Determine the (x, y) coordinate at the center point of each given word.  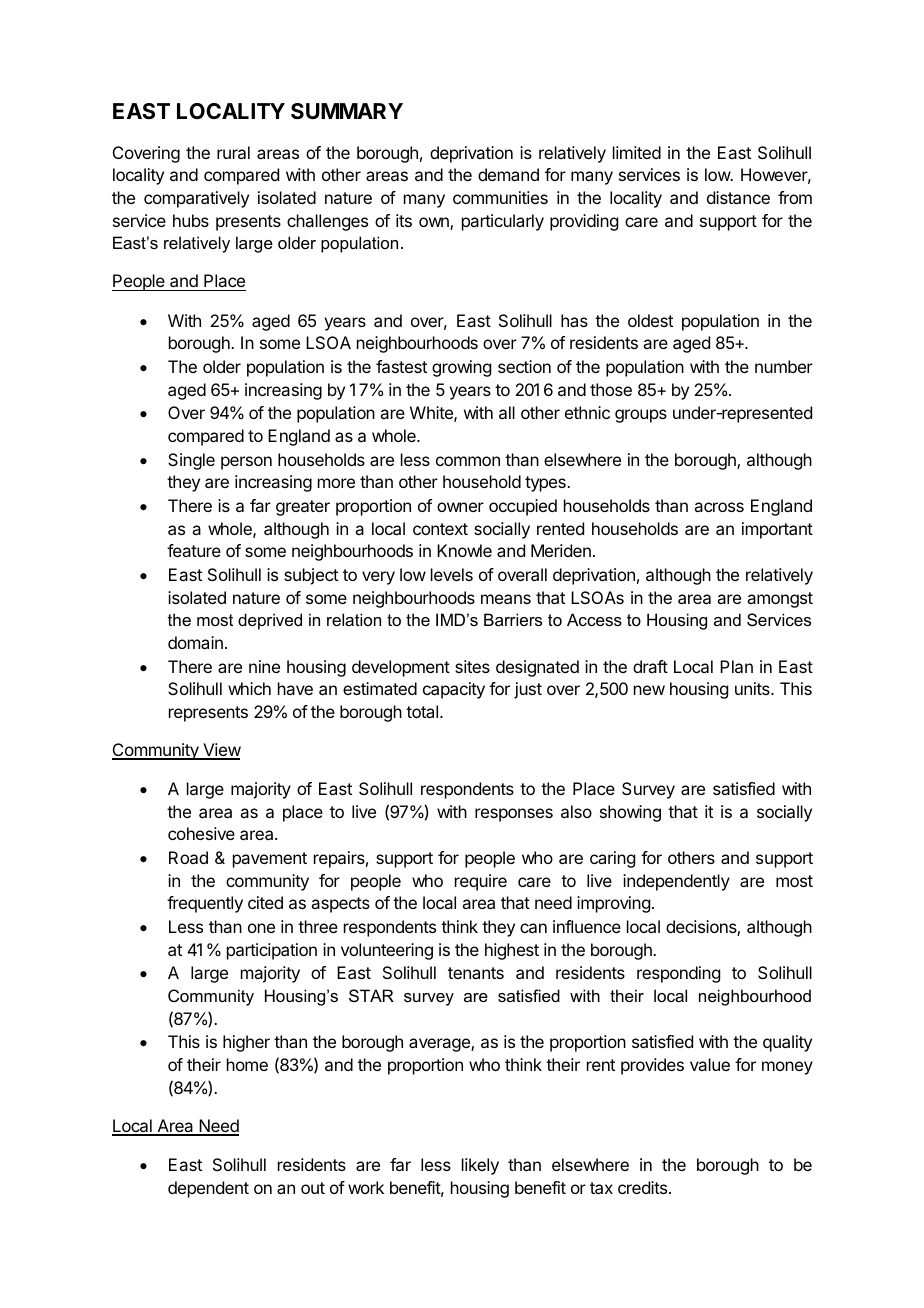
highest (512, 951)
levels (452, 574)
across (719, 507)
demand (508, 174)
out (313, 1188)
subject (311, 576)
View (221, 751)
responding (678, 974)
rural (233, 152)
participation (272, 951)
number (784, 366)
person (246, 463)
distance (738, 197)
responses (514, 815)
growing (461, 368)
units (753, 688)
